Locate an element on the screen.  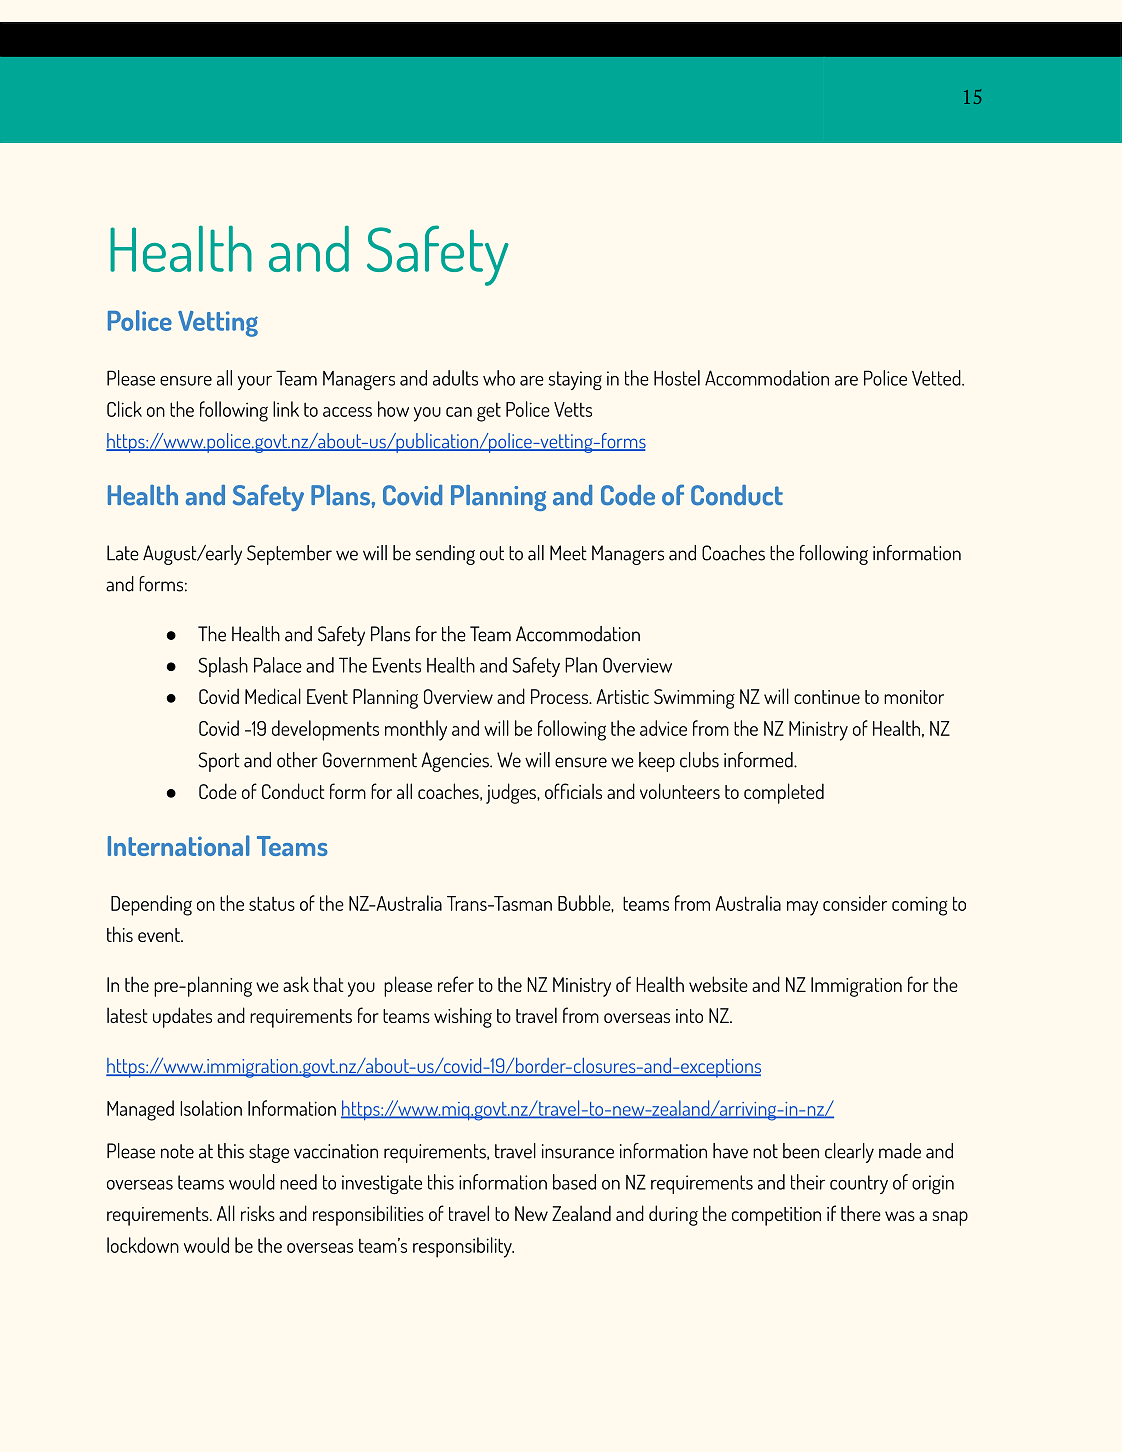
Process is located at coordinates (561, 696).
